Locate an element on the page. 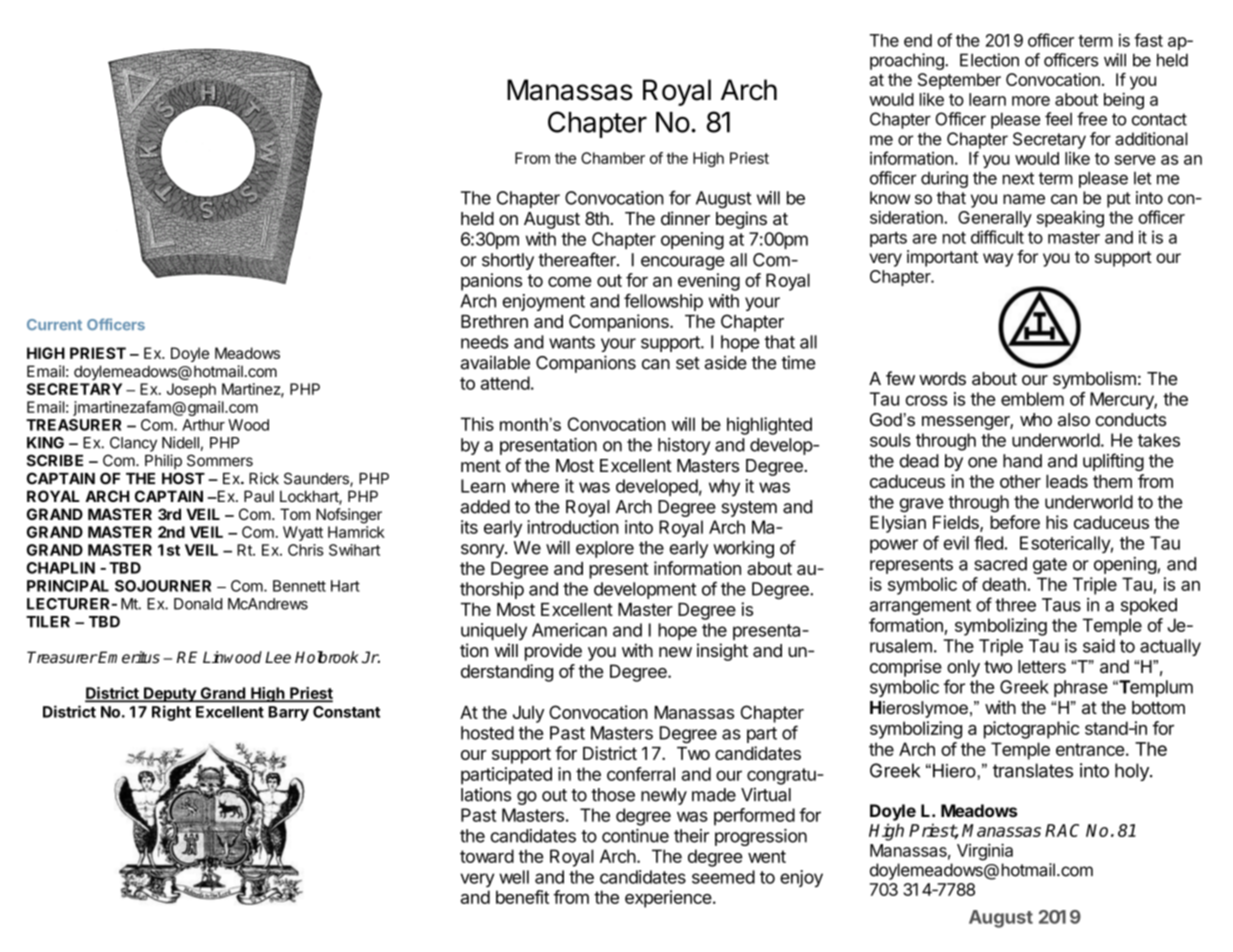 This image has width=1233, height=952. September is located at coordinates (959, 81).
